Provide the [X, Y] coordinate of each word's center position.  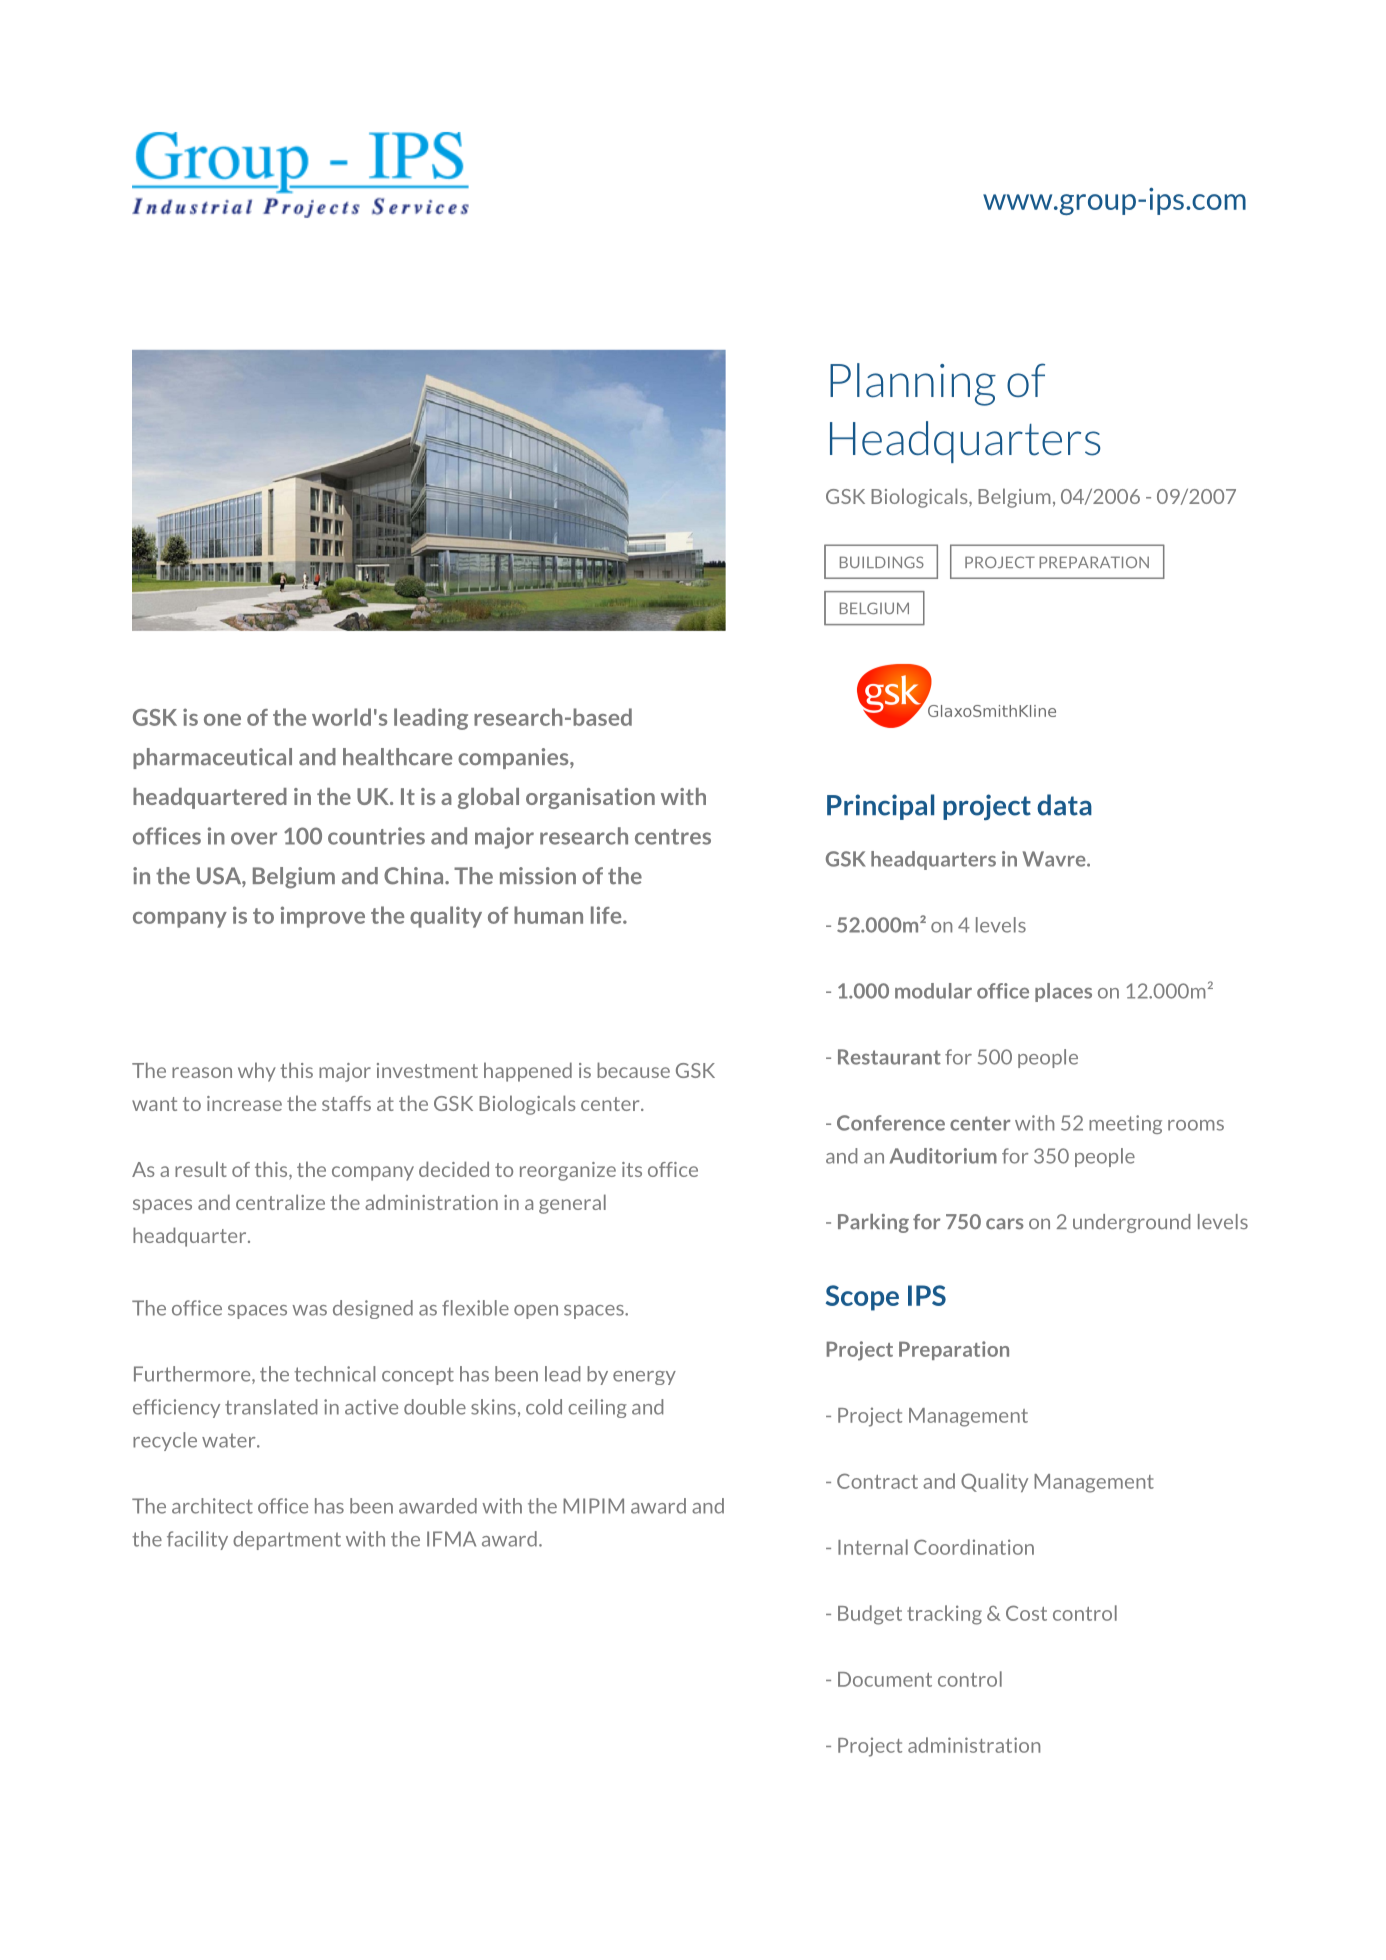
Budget [870, 1615]
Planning [913, 384]
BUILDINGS [882, 562]
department [287, 1540]
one [222, 720]
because [633, 1070]
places [1063, 992]
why [257, 1072]
